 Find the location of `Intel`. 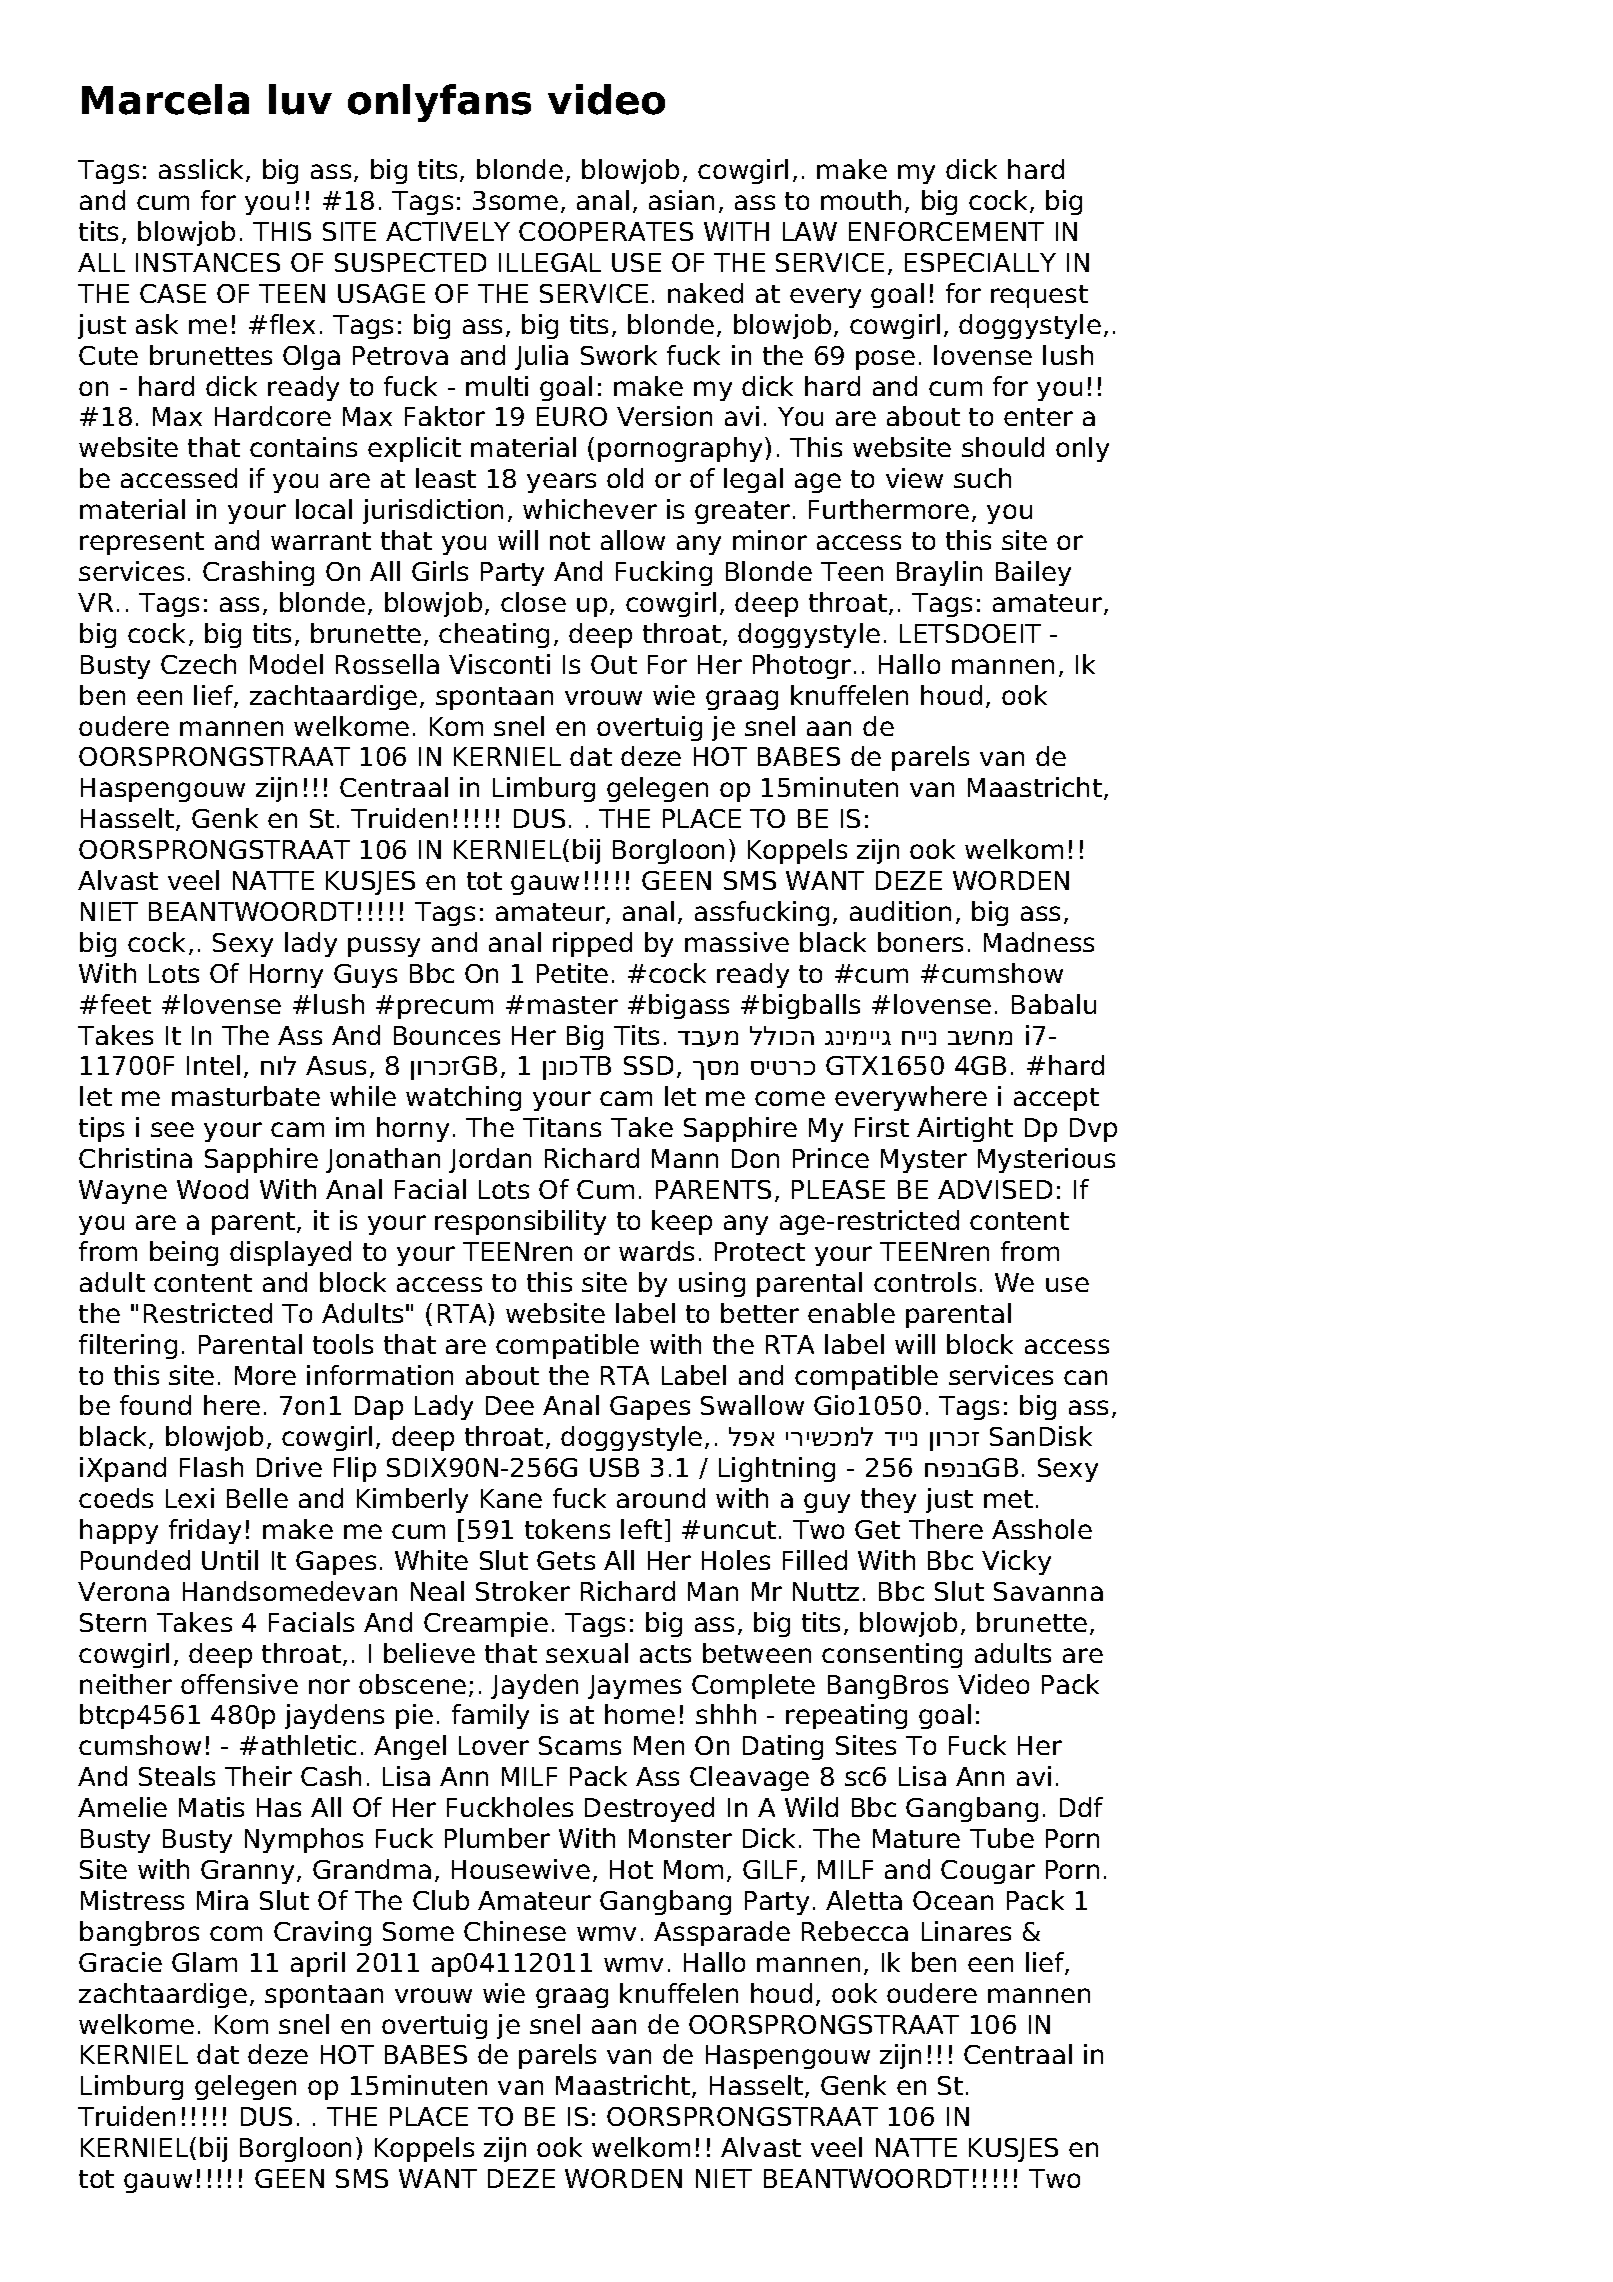

Intel is located at coordinates (213, 1065).
